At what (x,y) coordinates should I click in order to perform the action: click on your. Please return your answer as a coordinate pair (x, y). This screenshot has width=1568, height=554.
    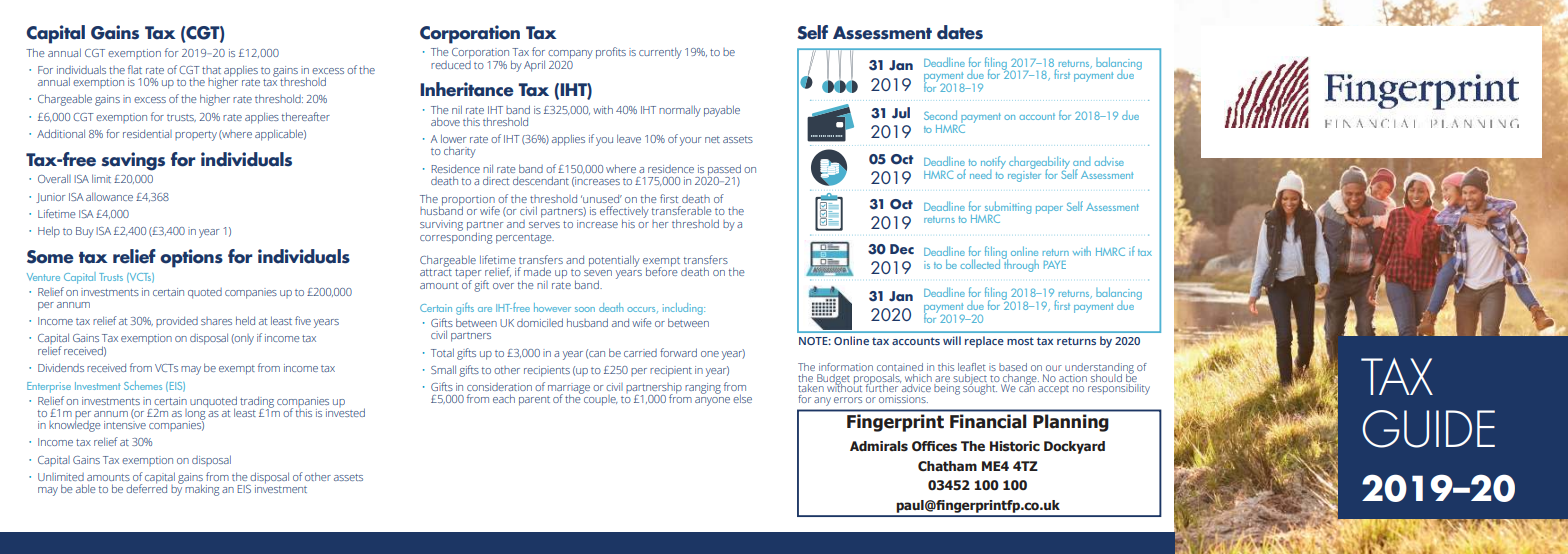
    Looking at the image, I should click on (690, 141).
